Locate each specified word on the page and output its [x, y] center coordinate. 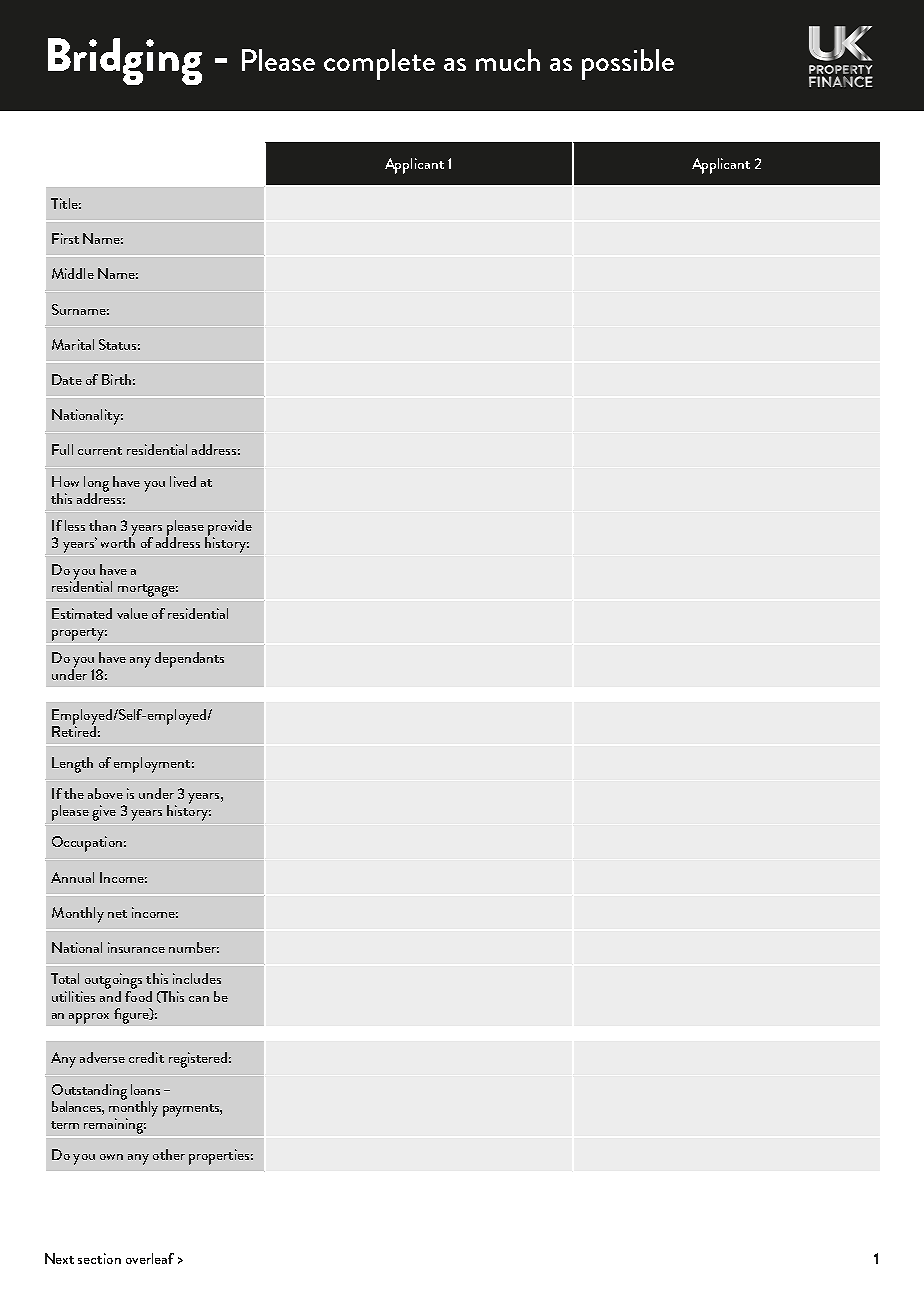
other [169, 1154]
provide [229, 529]
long [96, 485]
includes [197, 978]
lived [183, 481]
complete [379, 64]
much [508, 60]
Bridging [125, 61]
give [104, 813]
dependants [189, 660]
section [99, 1258]
